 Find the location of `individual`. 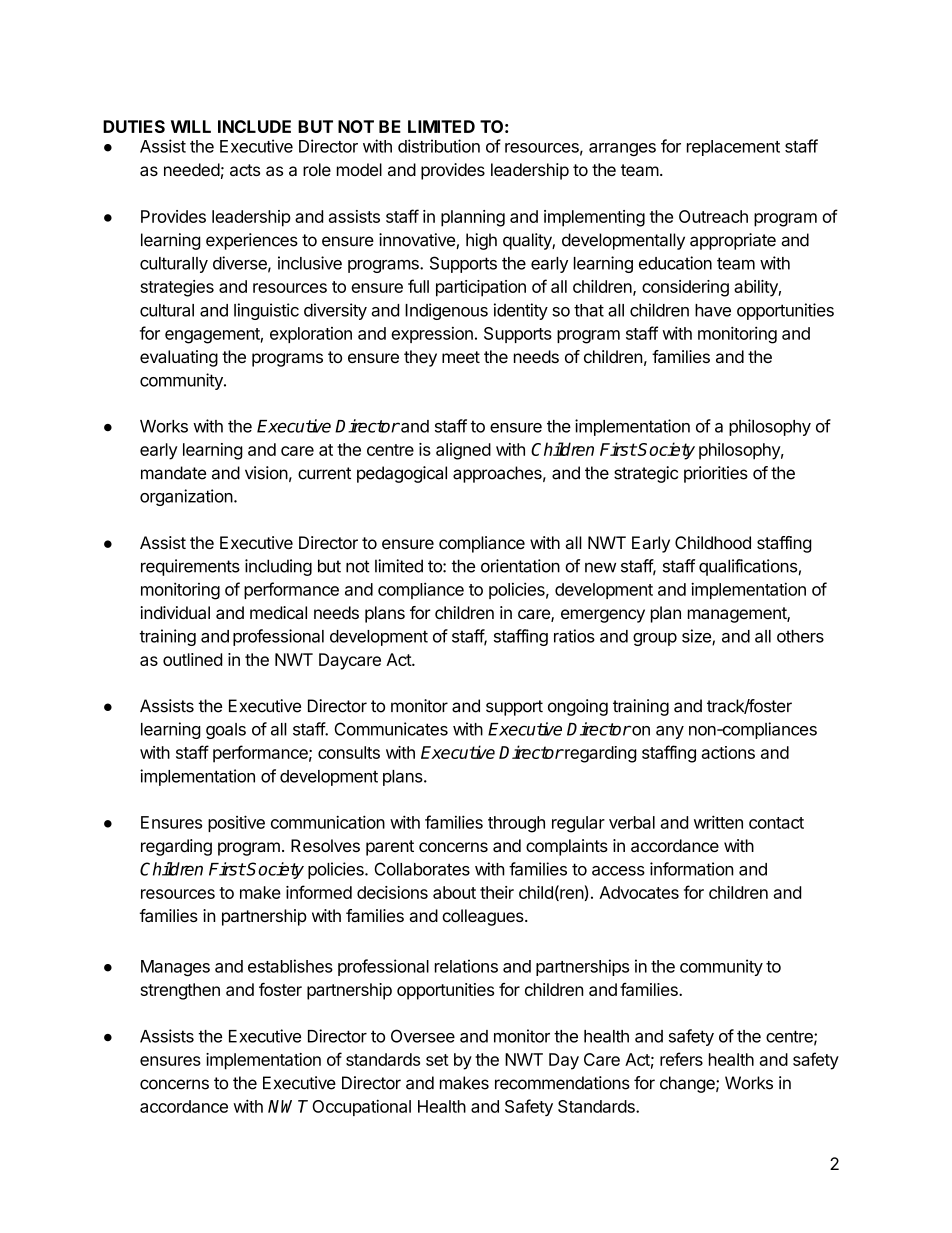

individual is located at coordinates (175, 612).
